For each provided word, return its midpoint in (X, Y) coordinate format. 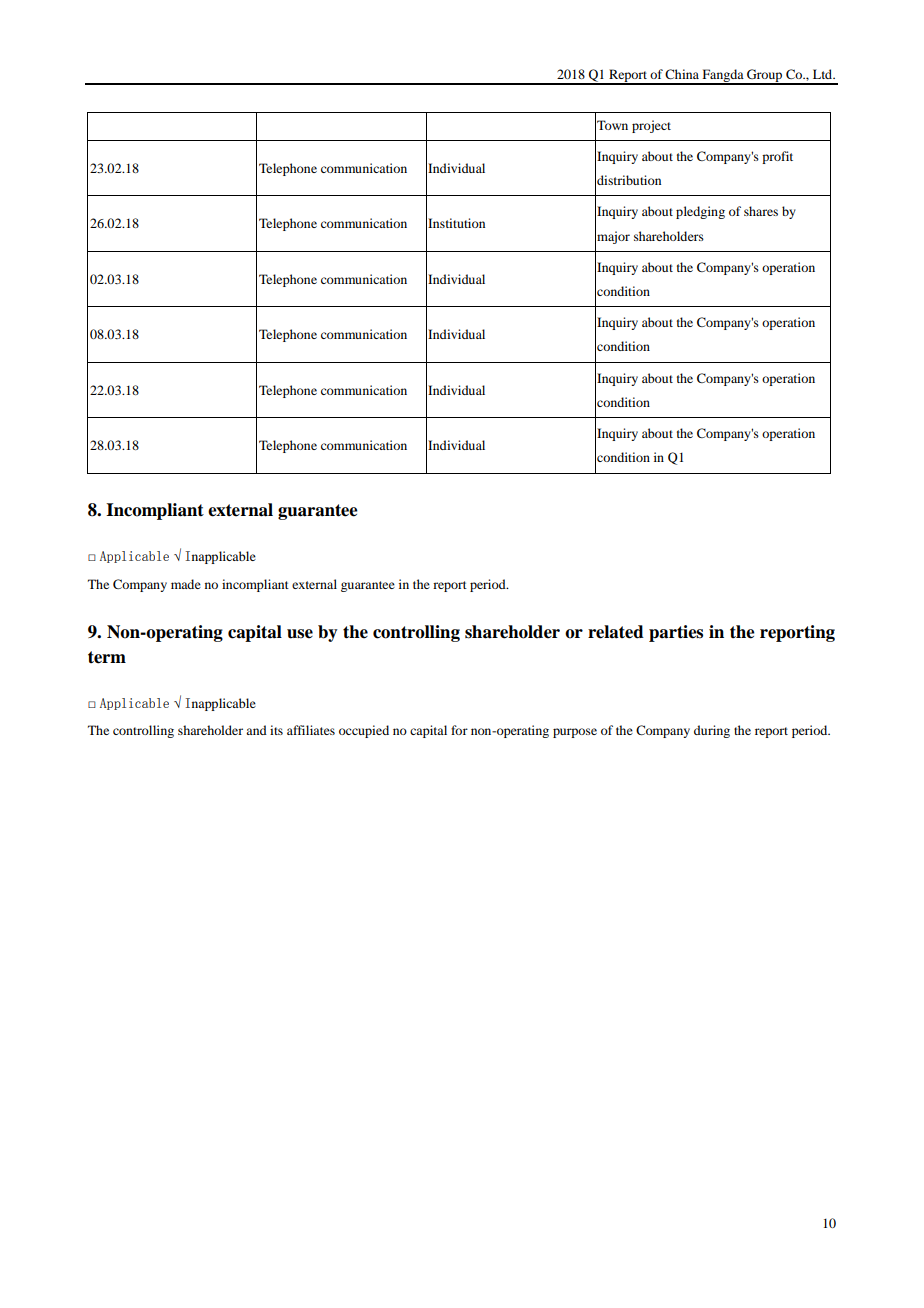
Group (765, 76)
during (712, 731)
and (256, 730)
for (459, 730)
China (682, 74)
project (651, 126)
